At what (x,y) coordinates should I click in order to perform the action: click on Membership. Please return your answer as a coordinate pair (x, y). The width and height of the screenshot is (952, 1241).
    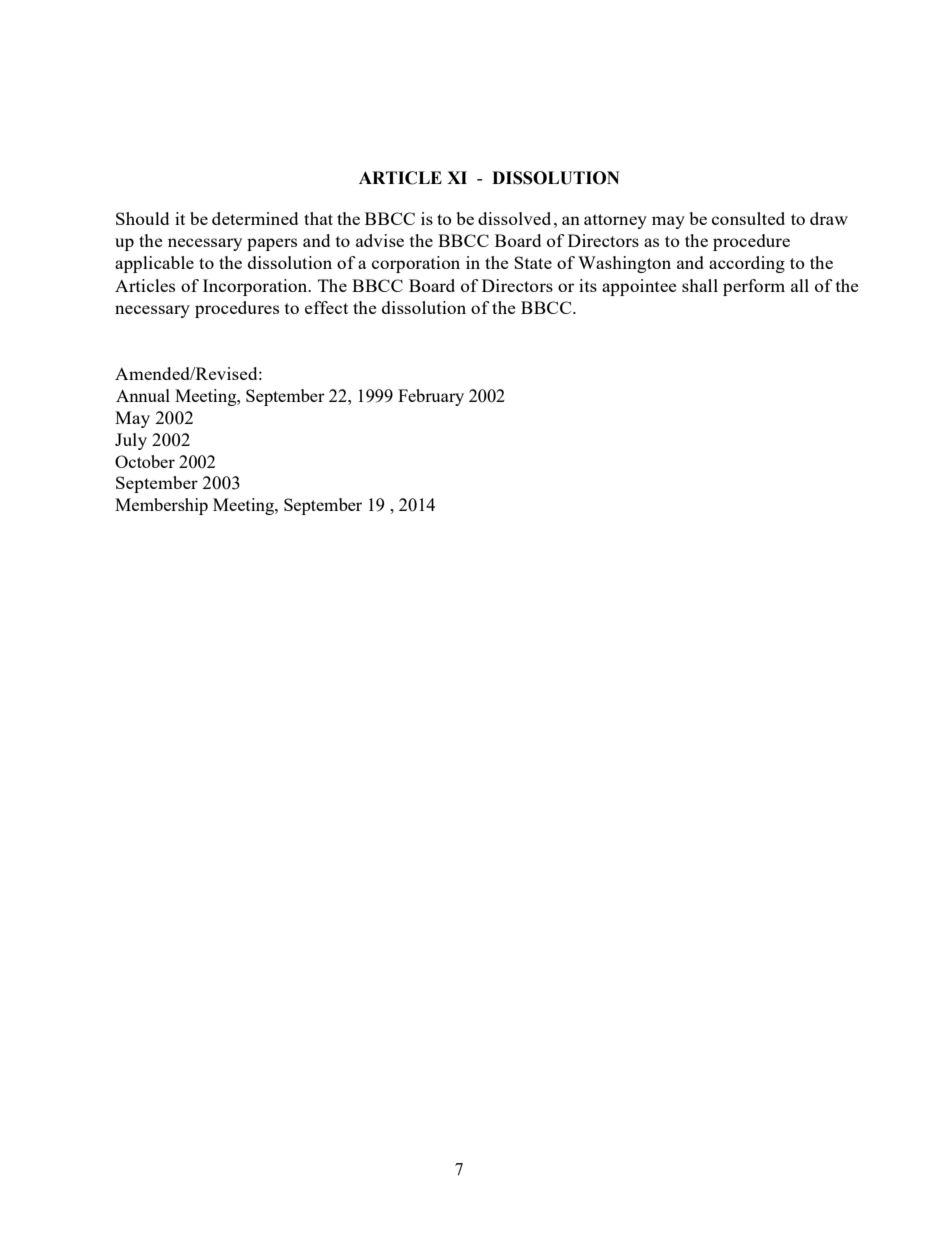
    Looking at the image, I should click on (161, 506).
